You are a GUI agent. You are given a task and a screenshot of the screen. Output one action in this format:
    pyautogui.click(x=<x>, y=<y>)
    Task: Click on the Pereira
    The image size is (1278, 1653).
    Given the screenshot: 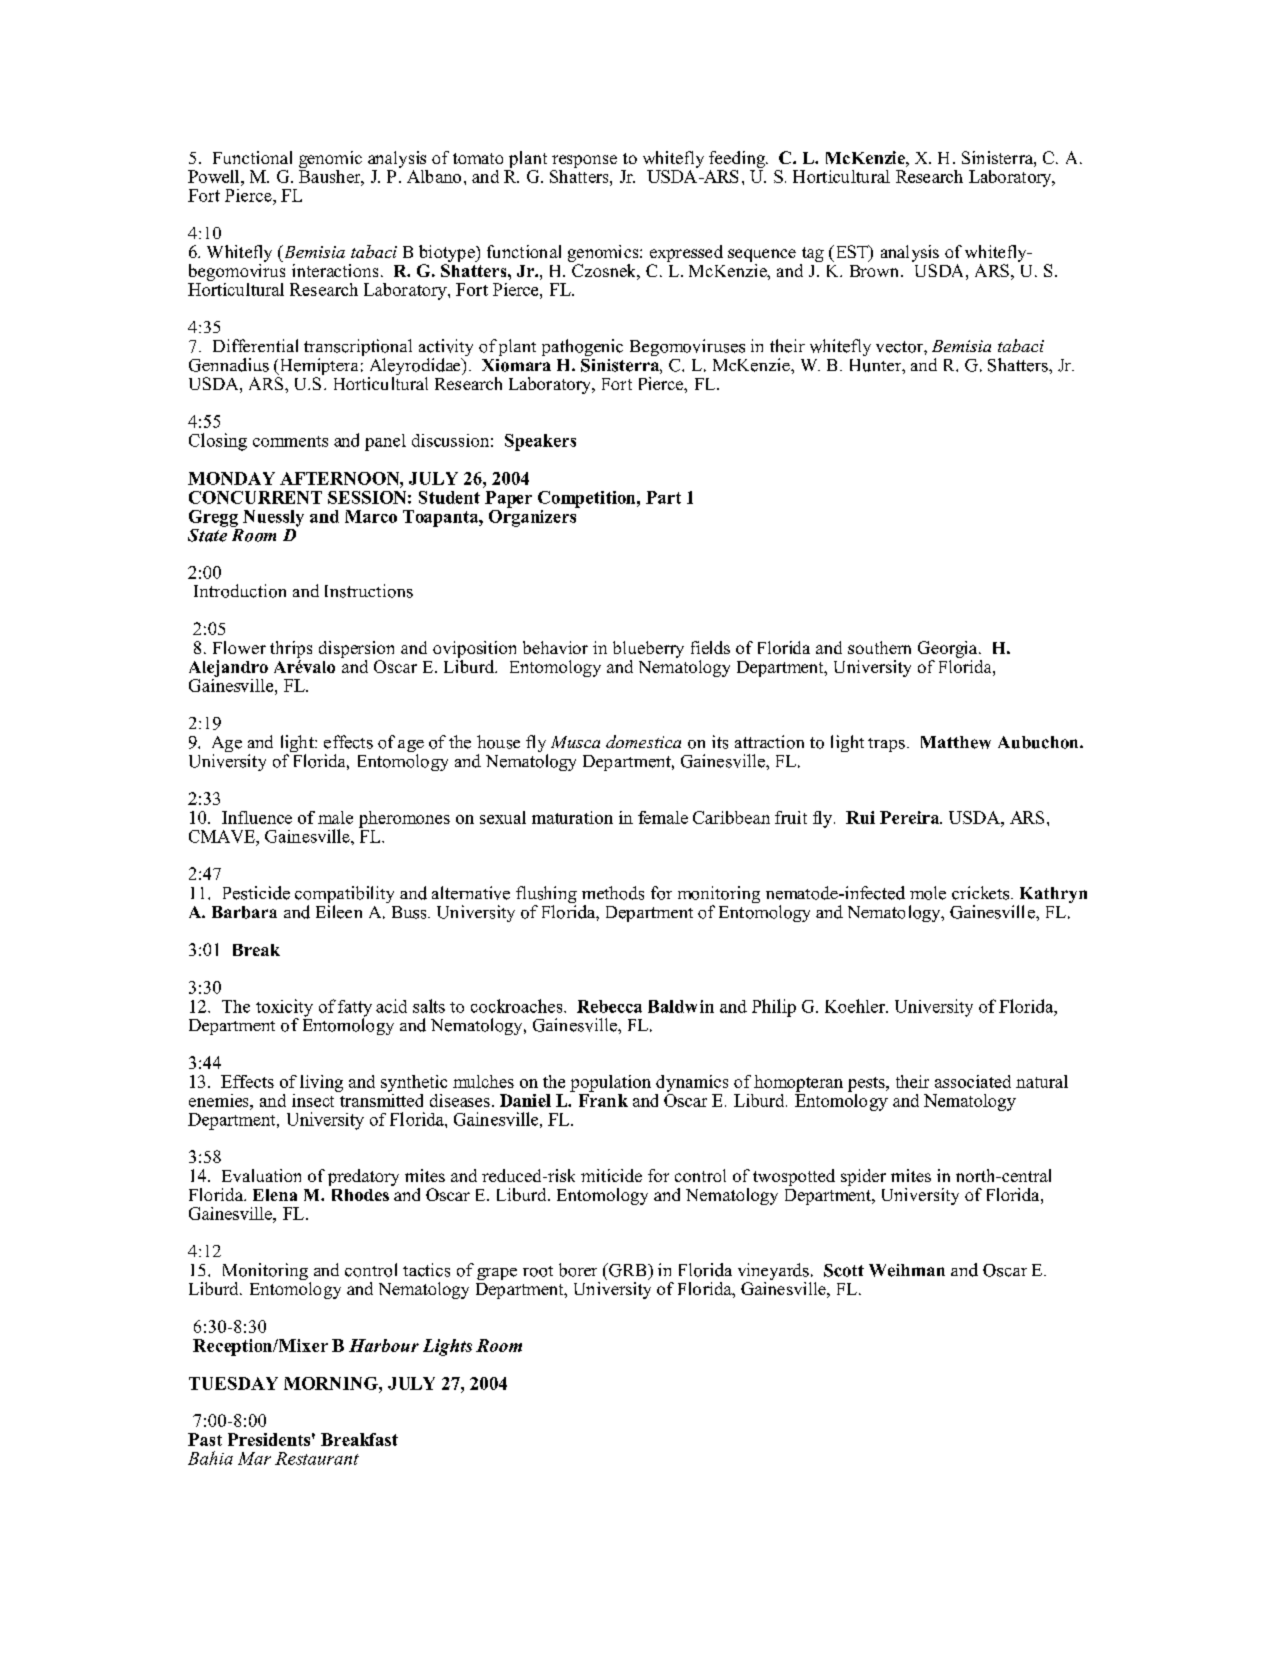 What is the action you would take?
    pyautogui.click(x=911, y=817)
